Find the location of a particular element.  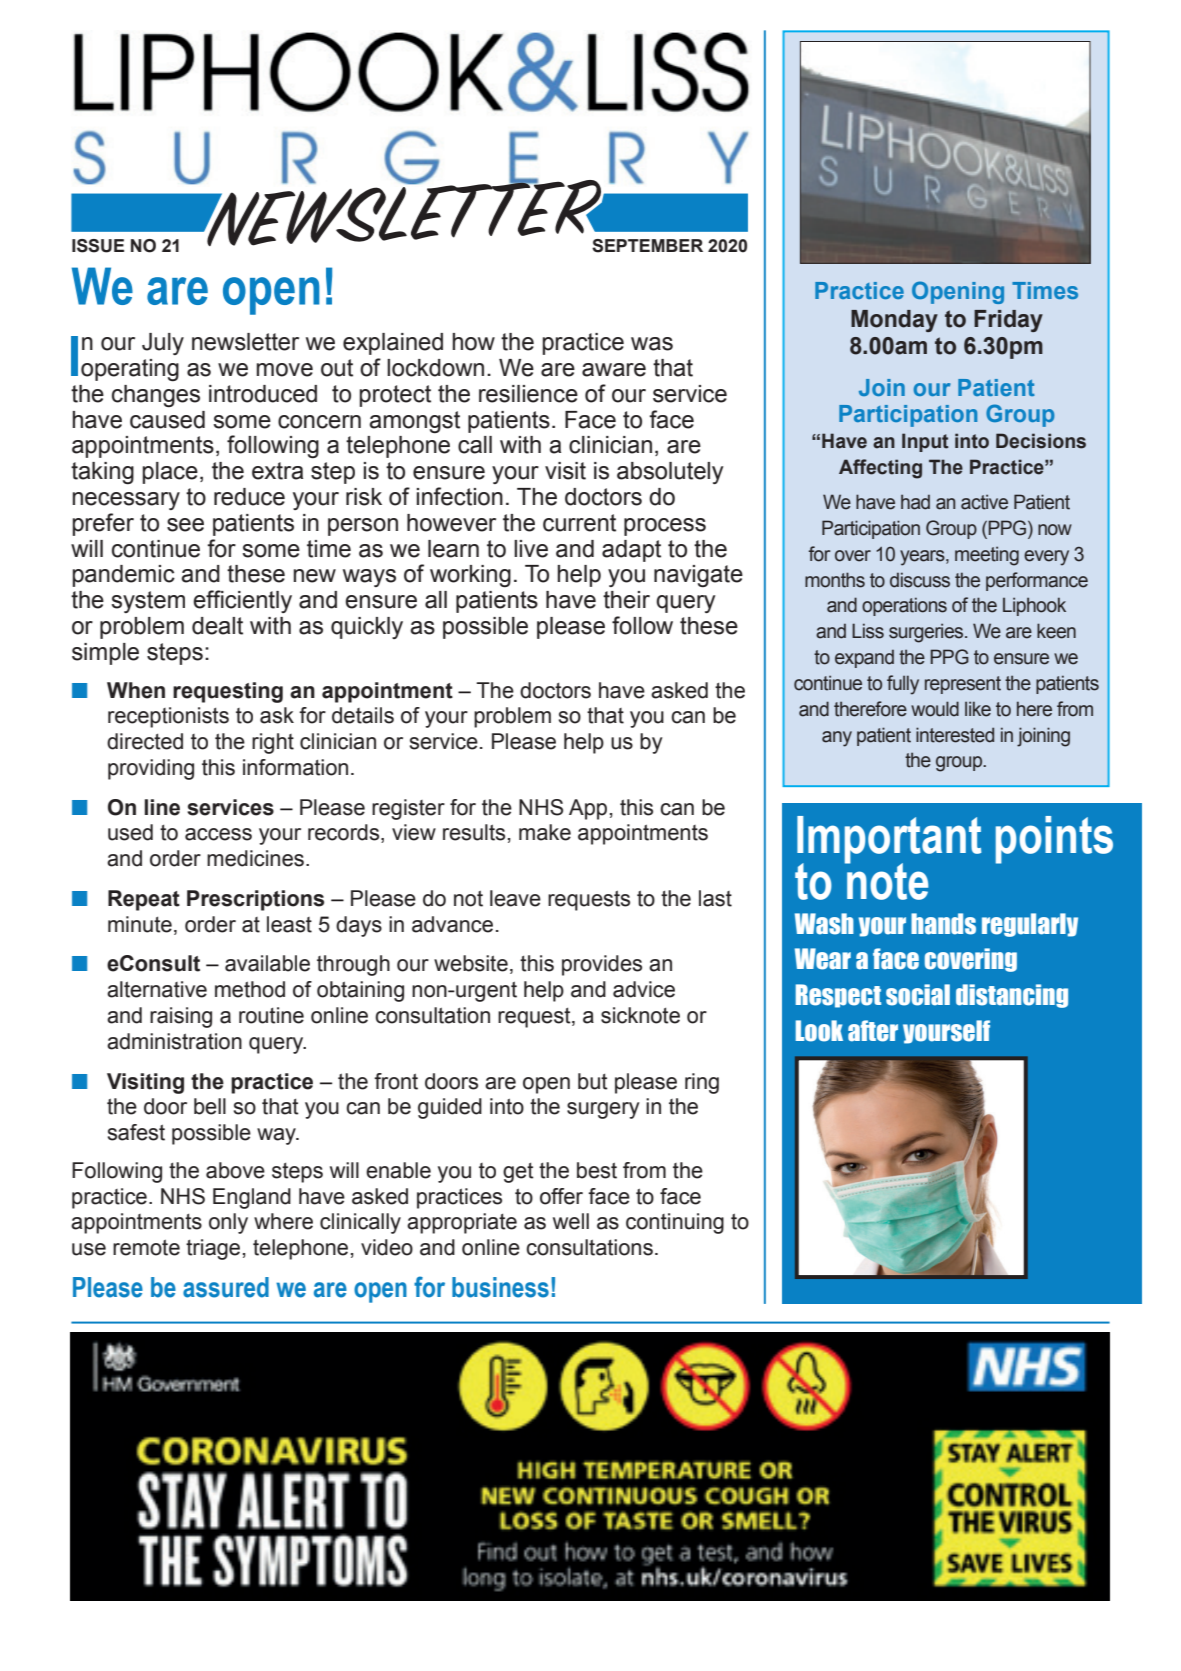

Monday is located at coordinates (894, 321).
